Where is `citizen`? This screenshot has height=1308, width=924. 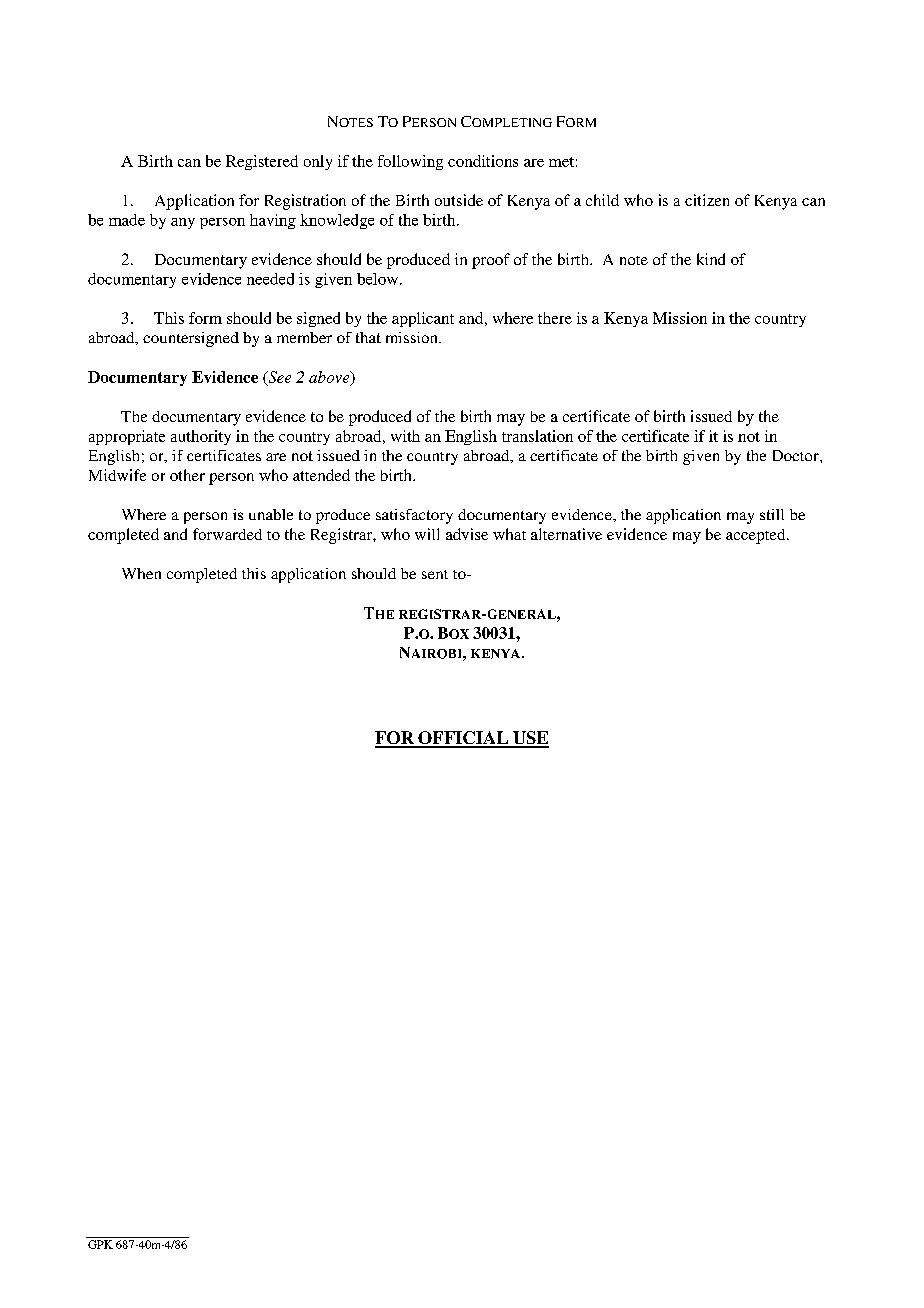 citizen is located at coordinates (707, 200).
